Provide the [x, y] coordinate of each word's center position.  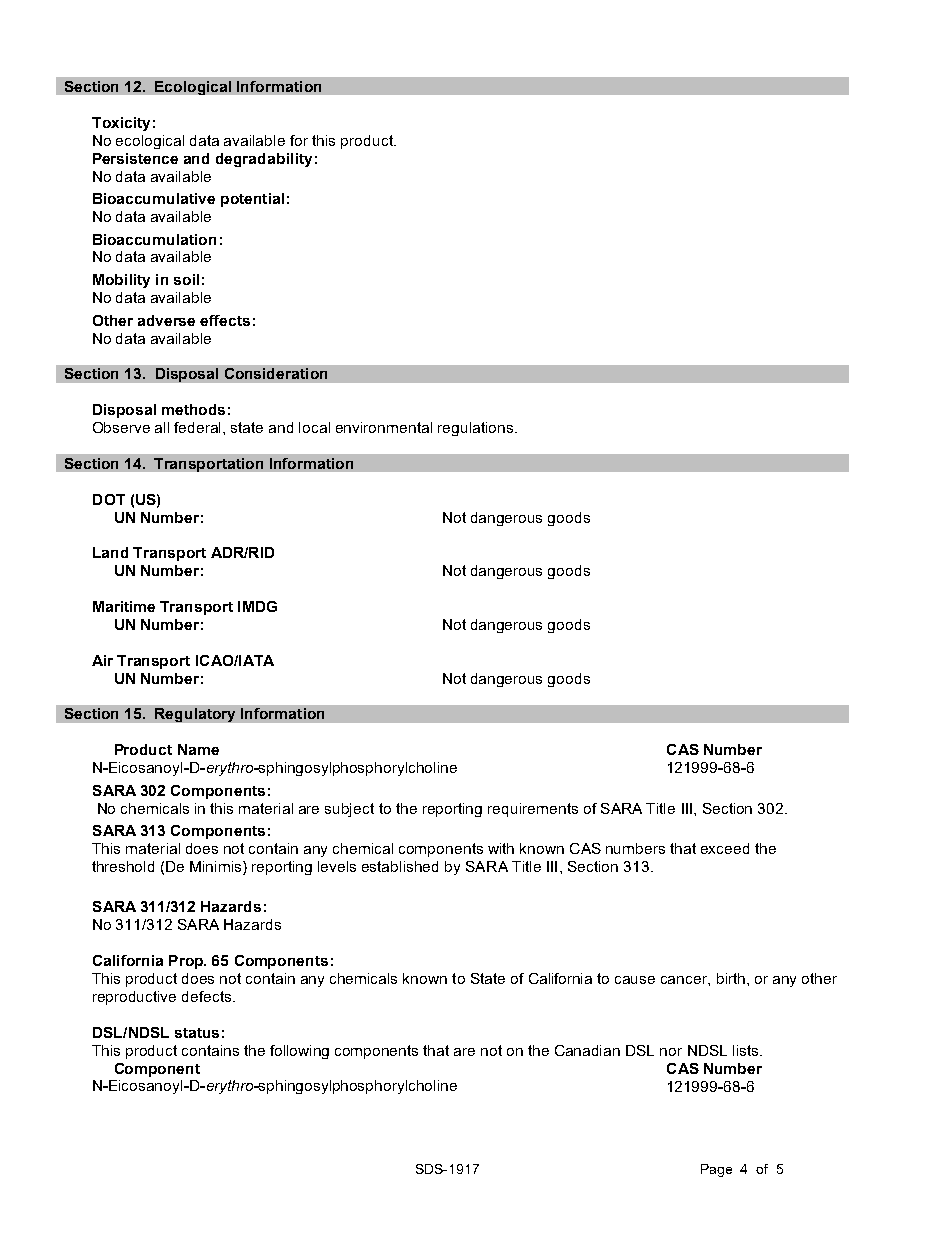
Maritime [124, 606]
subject [349, 810]
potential [252, 200]
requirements [533, 810]
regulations [477, 429]
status [197, 1033]
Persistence [135, 158]
